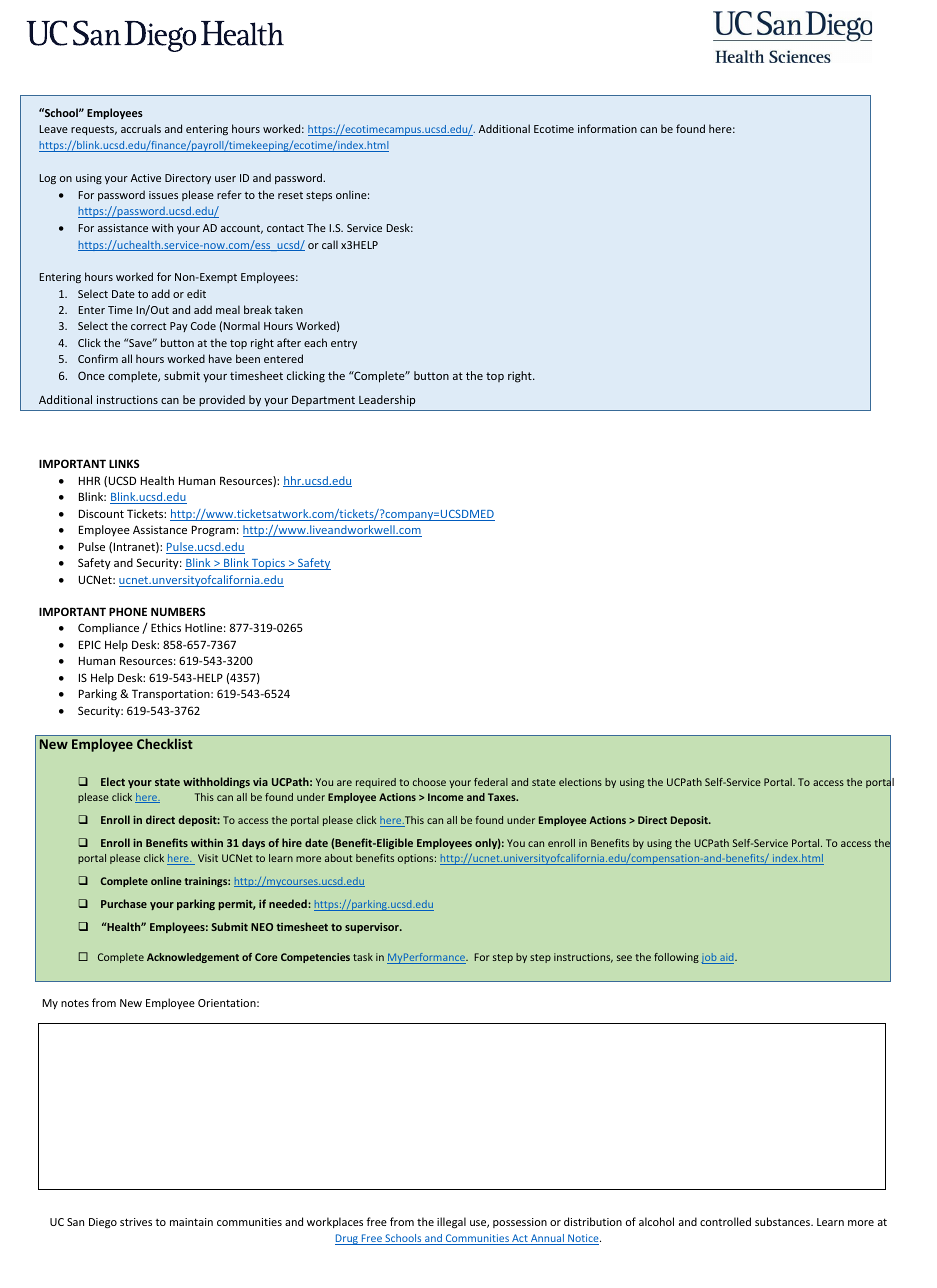 This page has height=1288, width=937. Describe the element at coordinates (290, 195) in the page. I see `reset` at that location.
